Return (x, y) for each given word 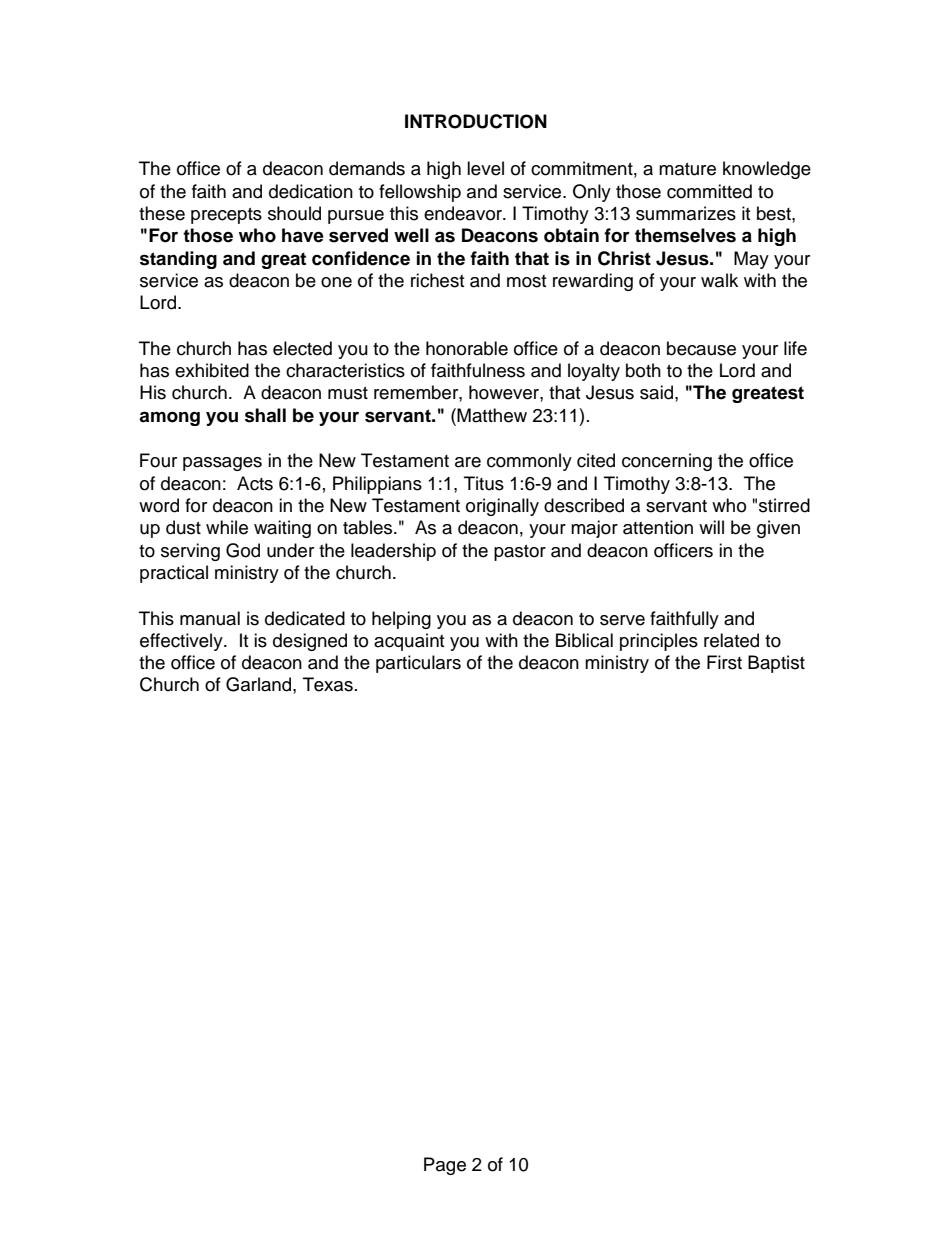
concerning (667, 462)
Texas (328, 684)
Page (445, 1166)
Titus (484, 483)
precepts (226, 216)
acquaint (409, 642)
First (724, 662)
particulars (418, 664)
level (485, 168)
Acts (255, 483)
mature (687, 169)
